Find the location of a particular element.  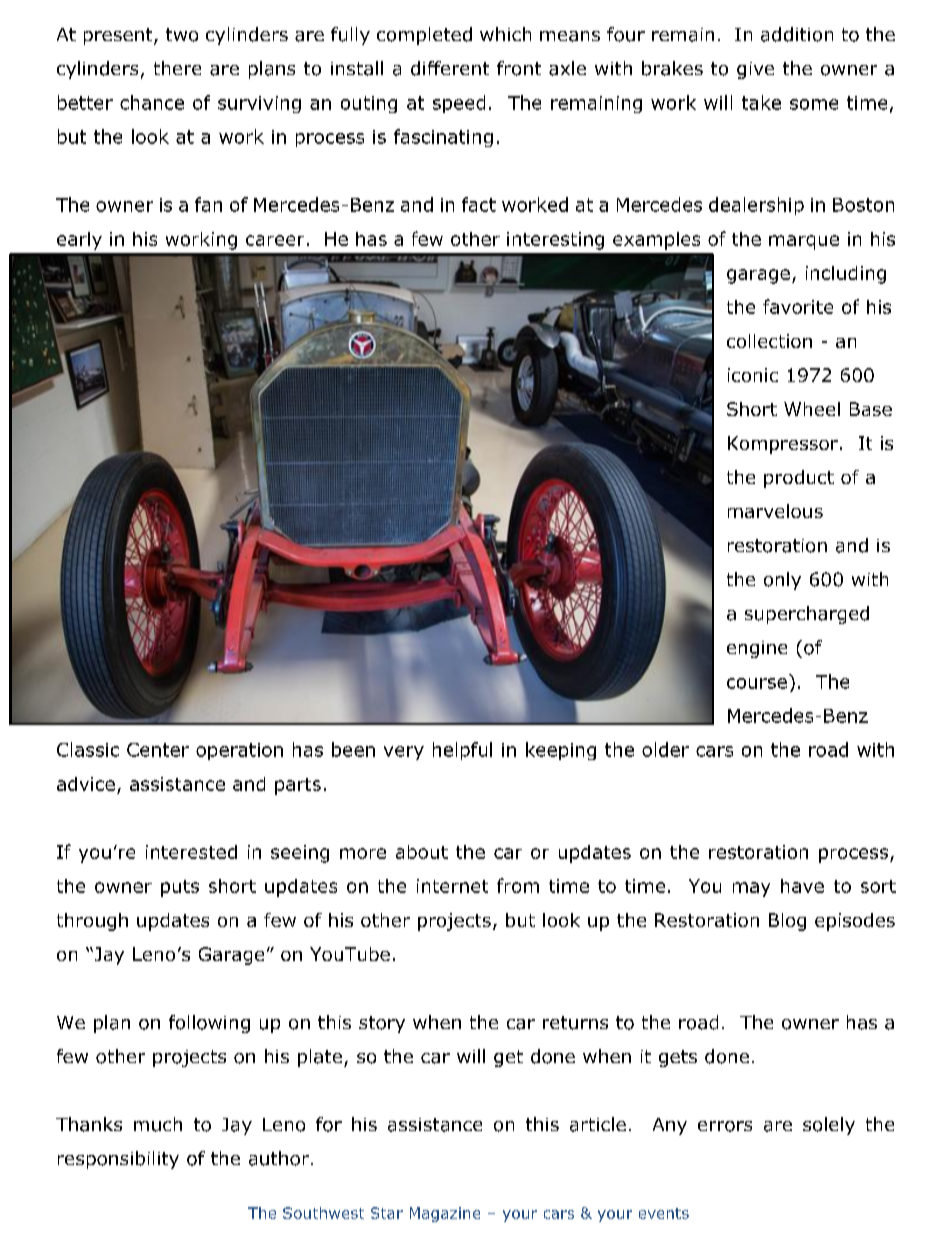

Magazine is located at coordinates (445, 1214).
